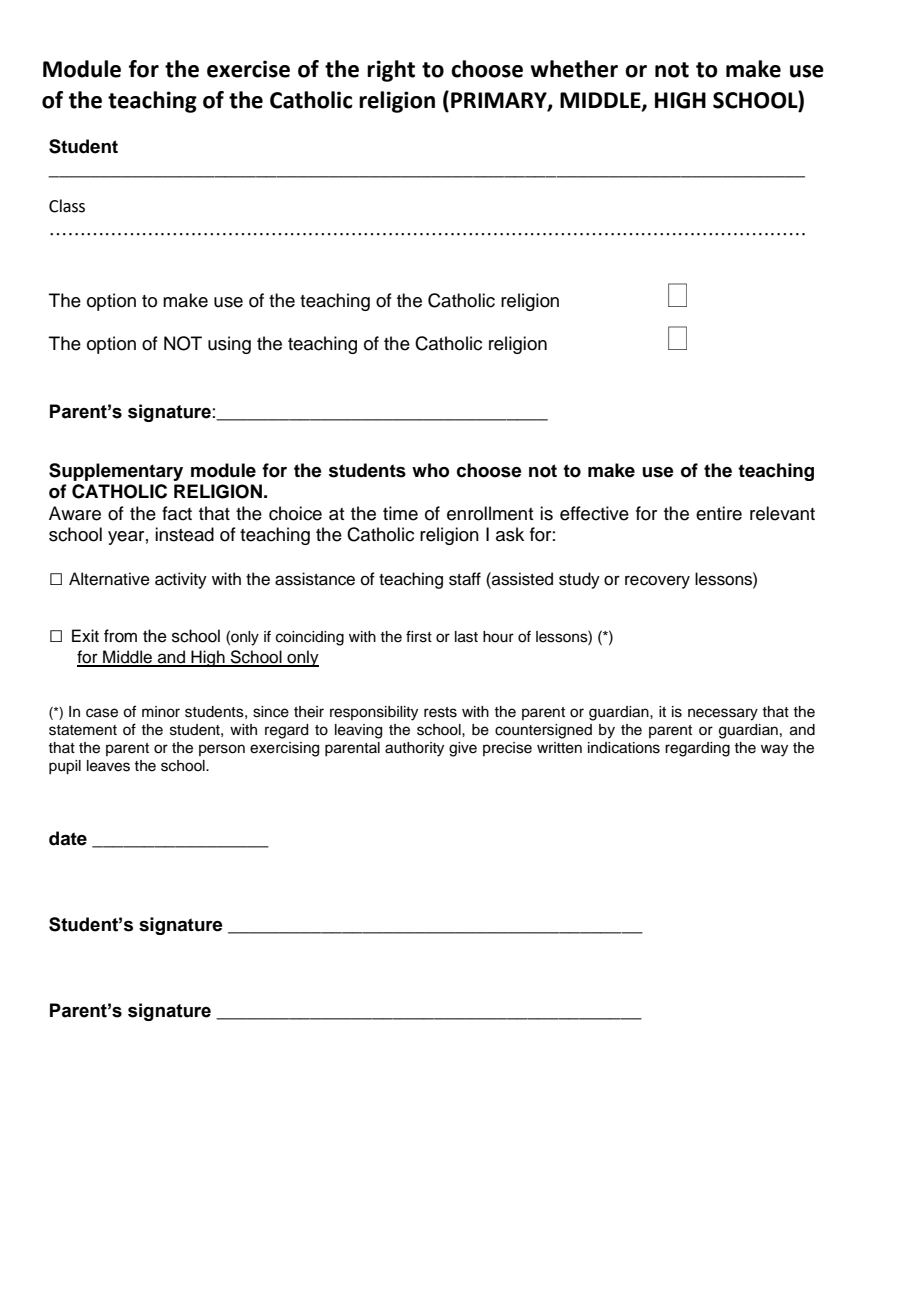 The image size is (924, 1308). I want to click on exercise, so click(248, 69).
